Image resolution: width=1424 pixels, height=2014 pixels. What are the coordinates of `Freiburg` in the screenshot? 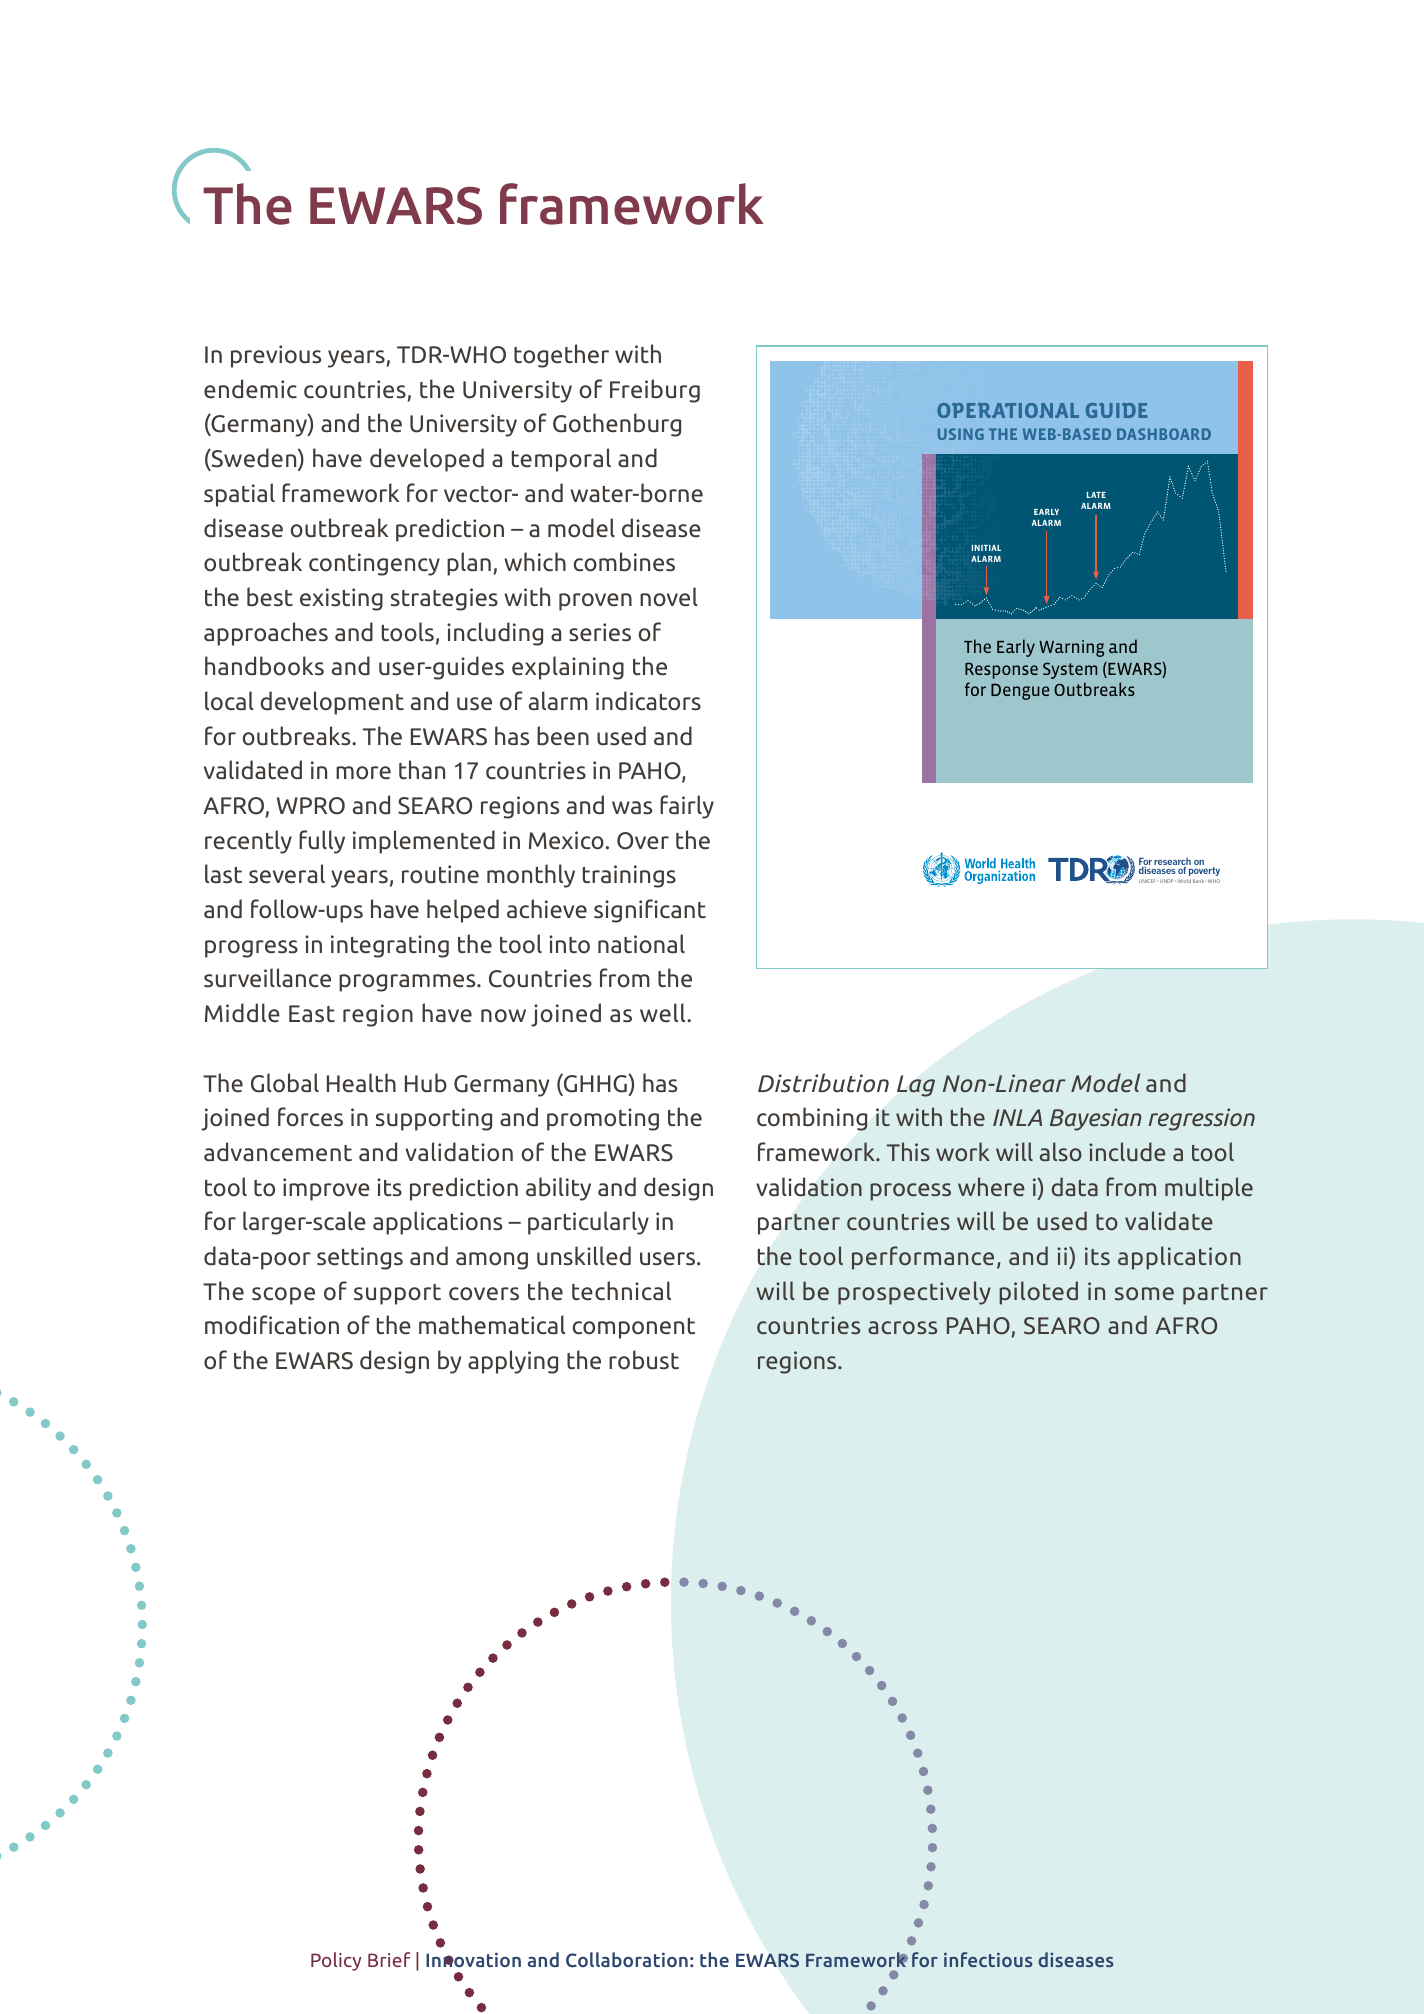 It's located at (655, 391).
